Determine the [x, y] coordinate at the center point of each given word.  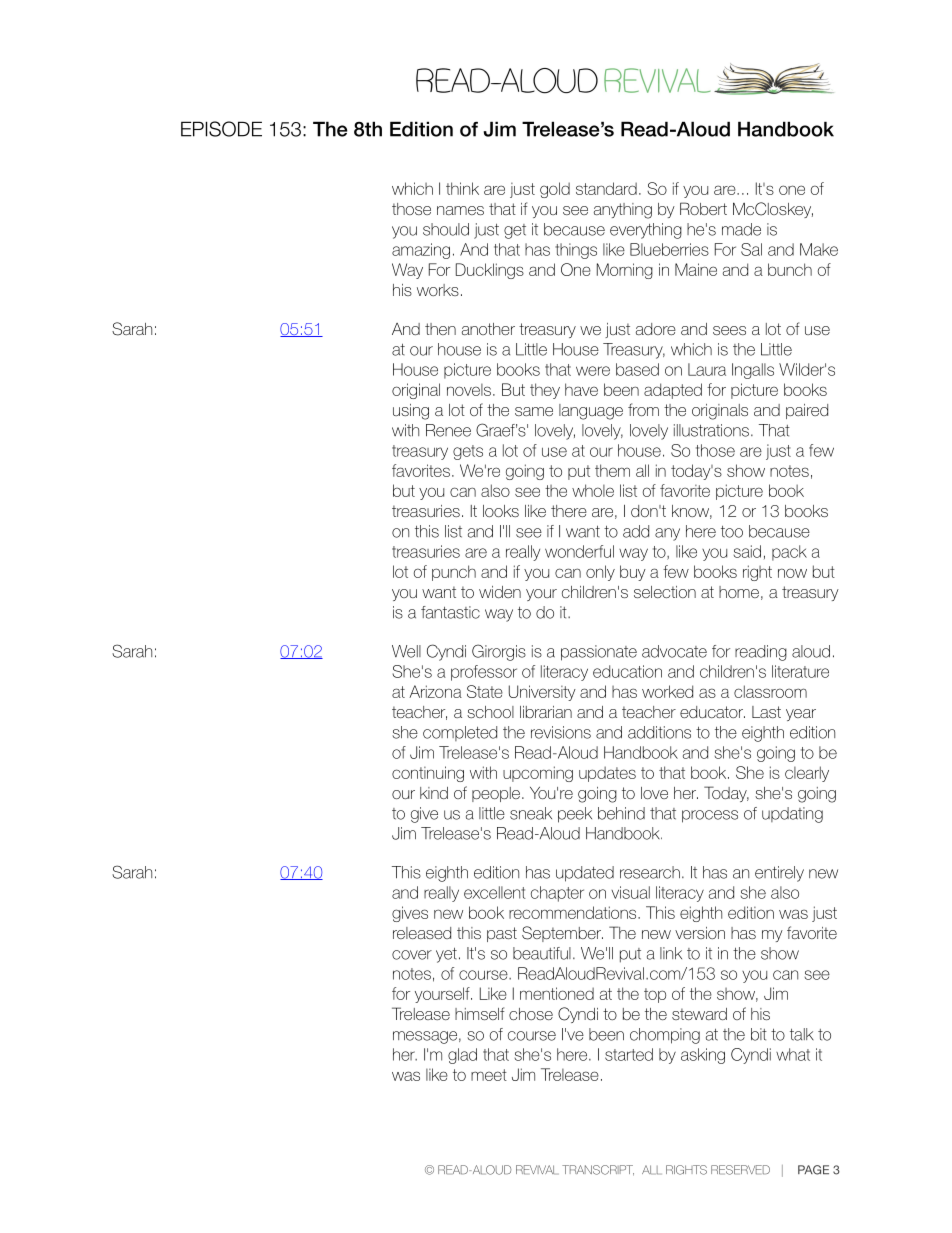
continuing [428, 774]
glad [462, 1056]
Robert [703, 208]
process [710, 816]
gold [555, 190]
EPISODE [221, 129]
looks [501, 511]
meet [489, 1075]
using [411, 412]
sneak [531, 813]
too [732, 532]
